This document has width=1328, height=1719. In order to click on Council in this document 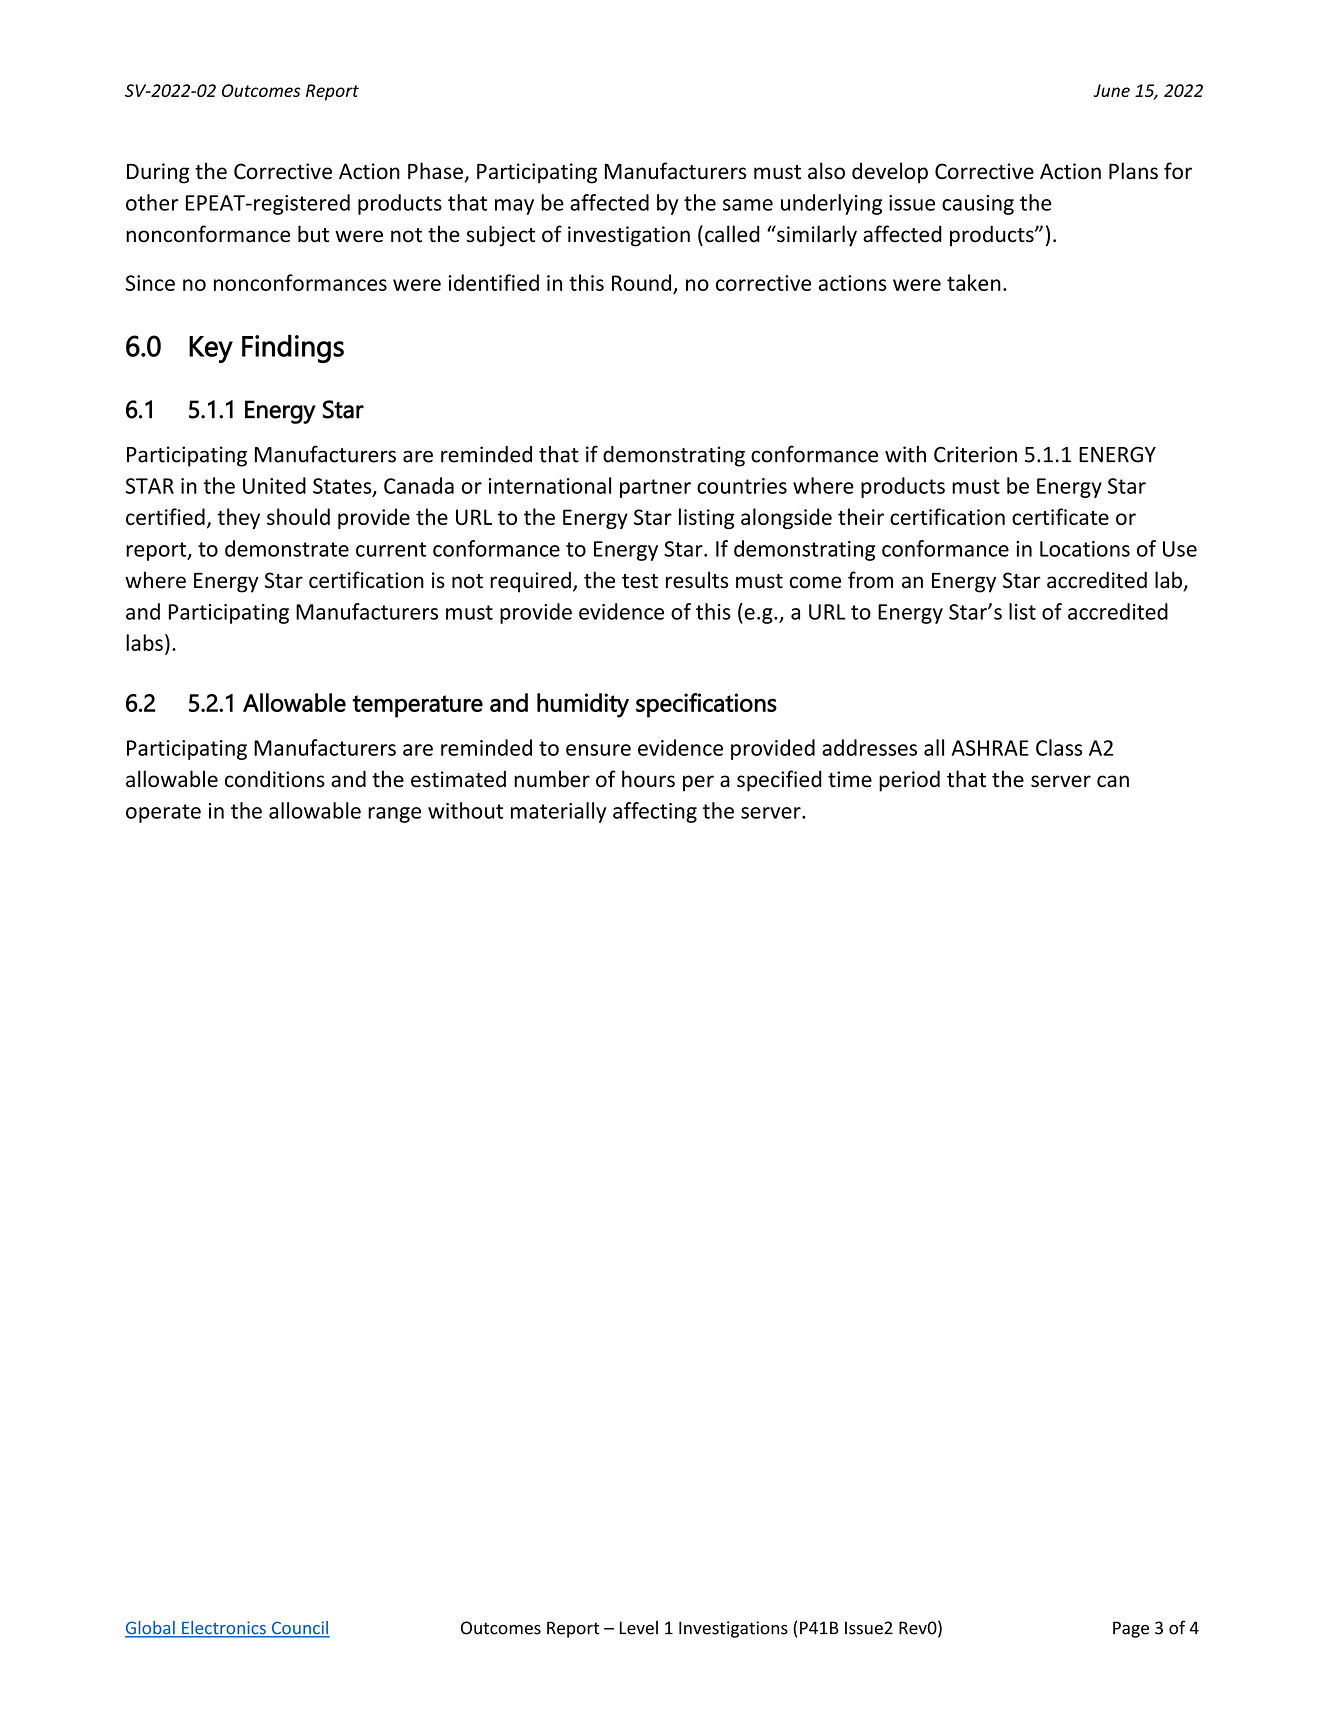, I will do `click(299, 1629)`.
